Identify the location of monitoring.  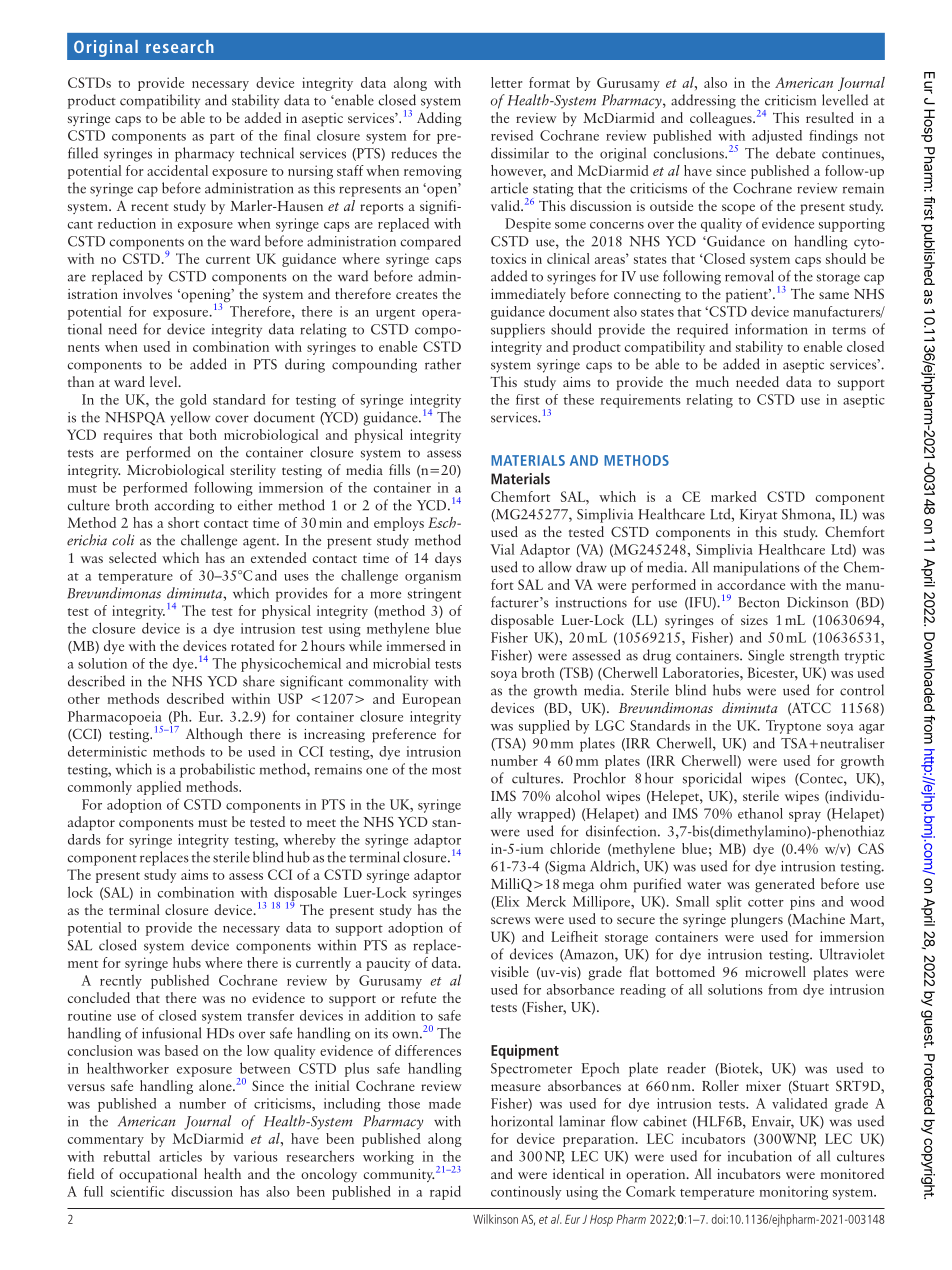
(794, 1193).
